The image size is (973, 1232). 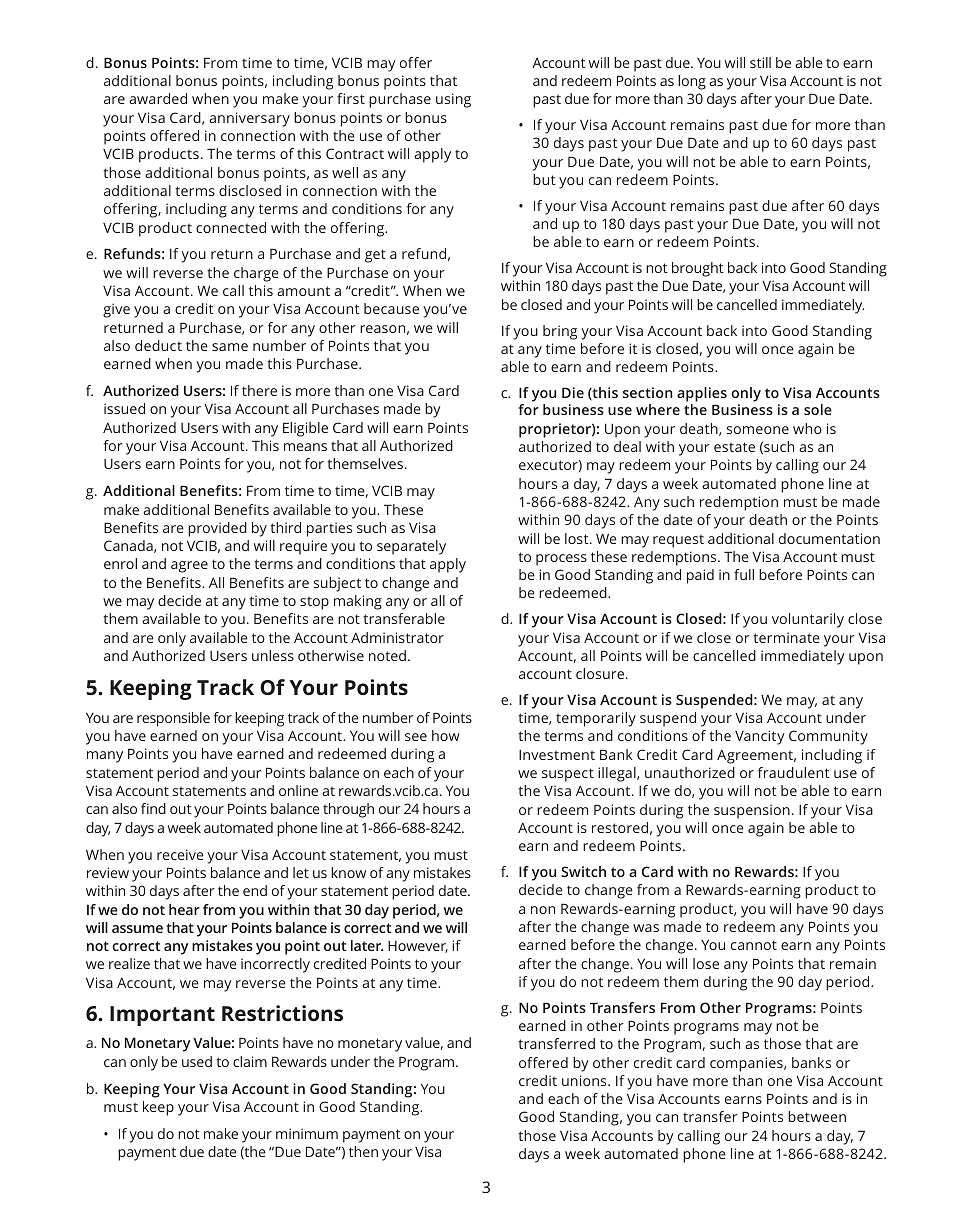 I want to click on because, so click(x=391, y=308).
